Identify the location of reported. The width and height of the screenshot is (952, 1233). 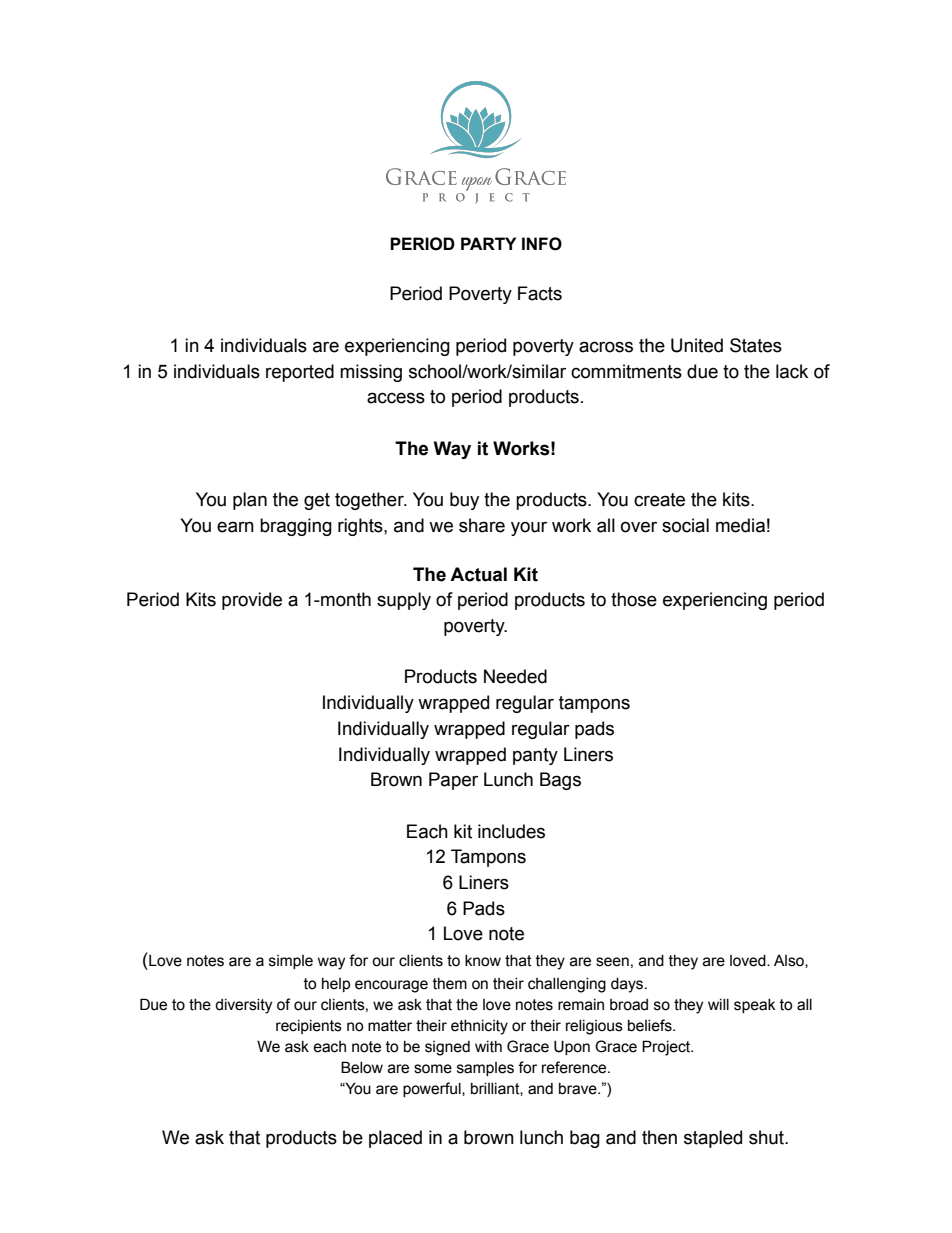
(300, 373).
